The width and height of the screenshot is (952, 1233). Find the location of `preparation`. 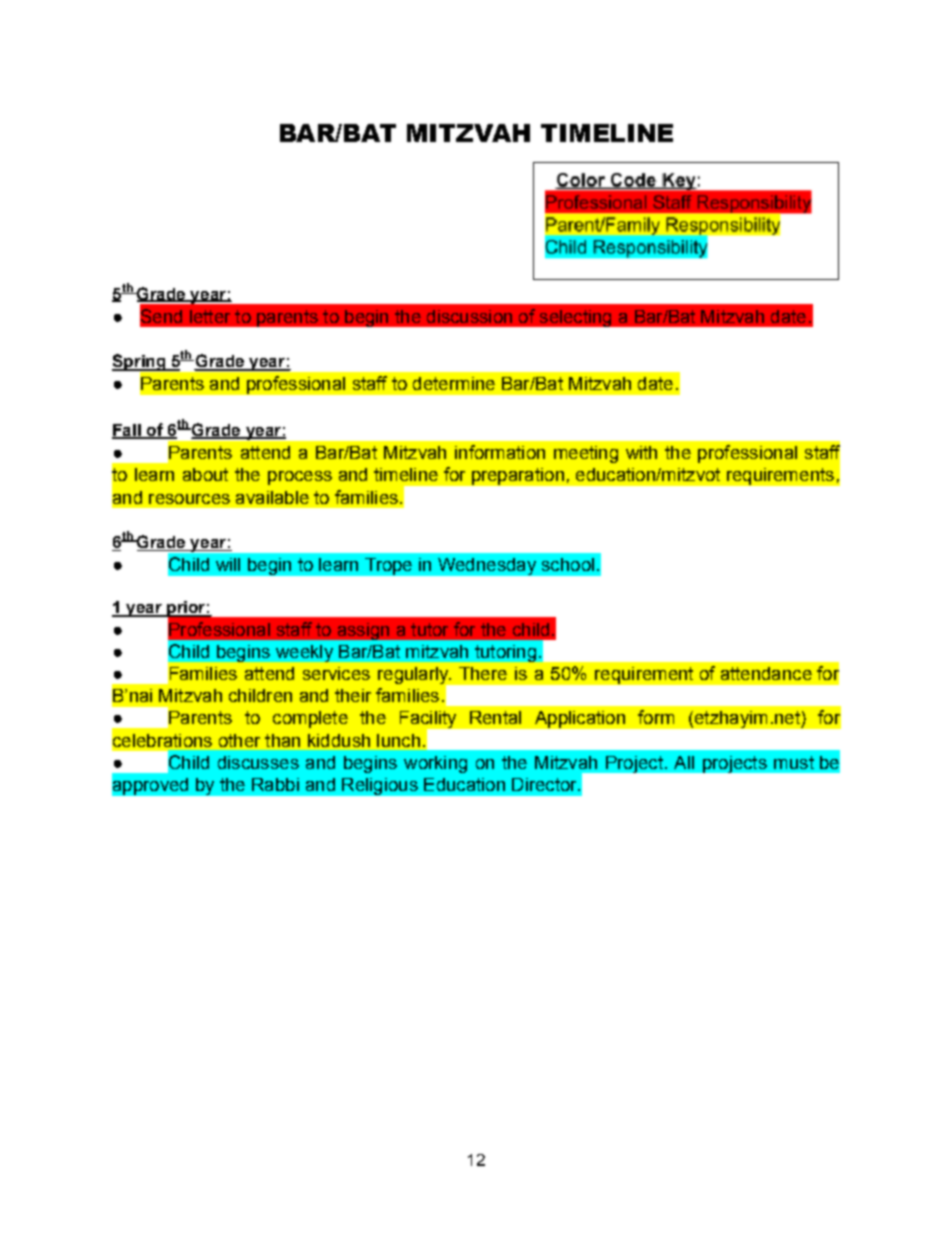

preparation is located at coordinates (518, 476).
